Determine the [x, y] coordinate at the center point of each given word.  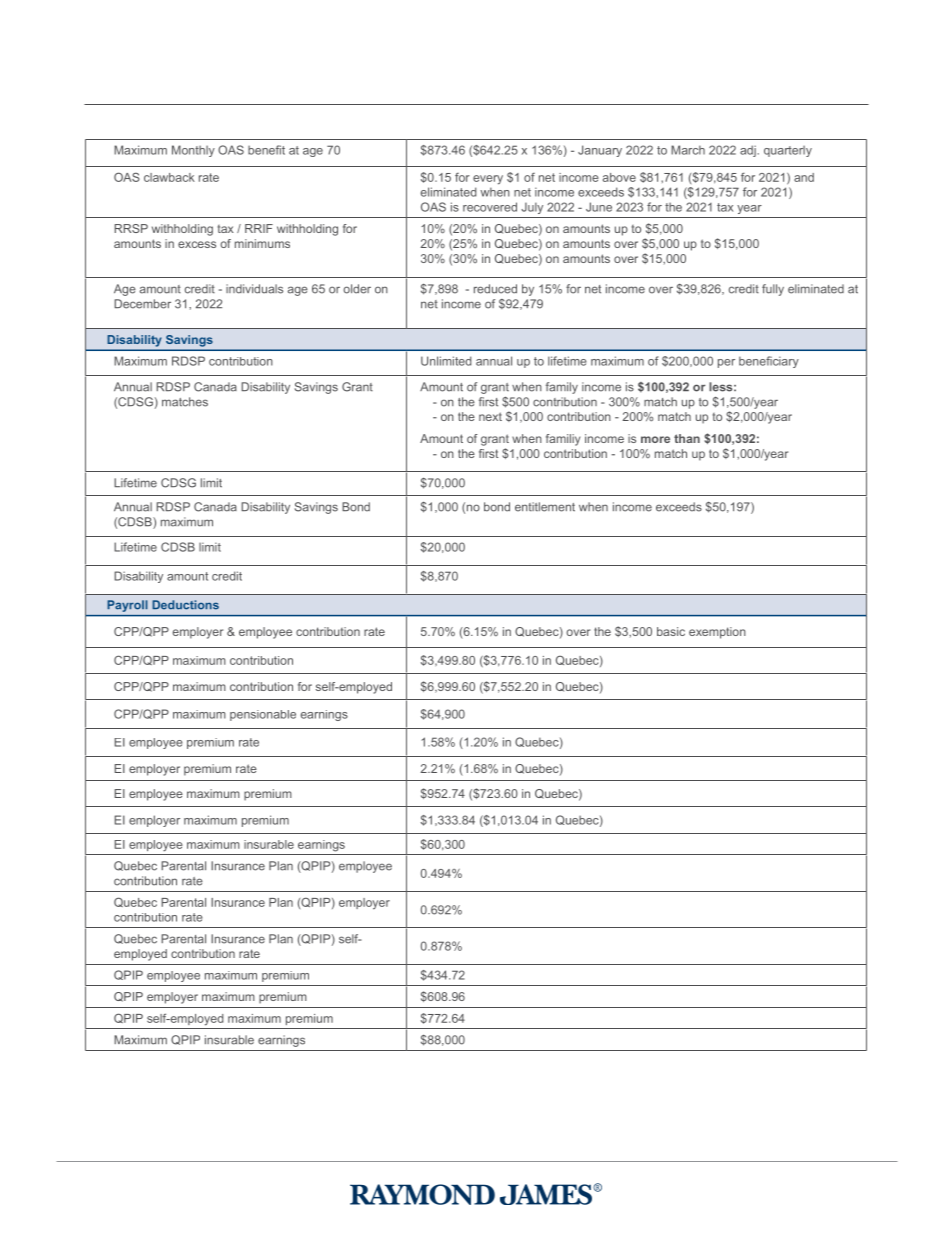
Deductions [185, 605]
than [687, 438]
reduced [495, 289]
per [726, 363]
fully [773, 290]
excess [197, 244]
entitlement [545, 507]
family [562, 388]
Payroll [127, 606]
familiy [563, 440]
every [488, 180]
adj [749, 151]
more [655, 439]
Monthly [193, 151]
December [142, 304]
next [490, 416]
